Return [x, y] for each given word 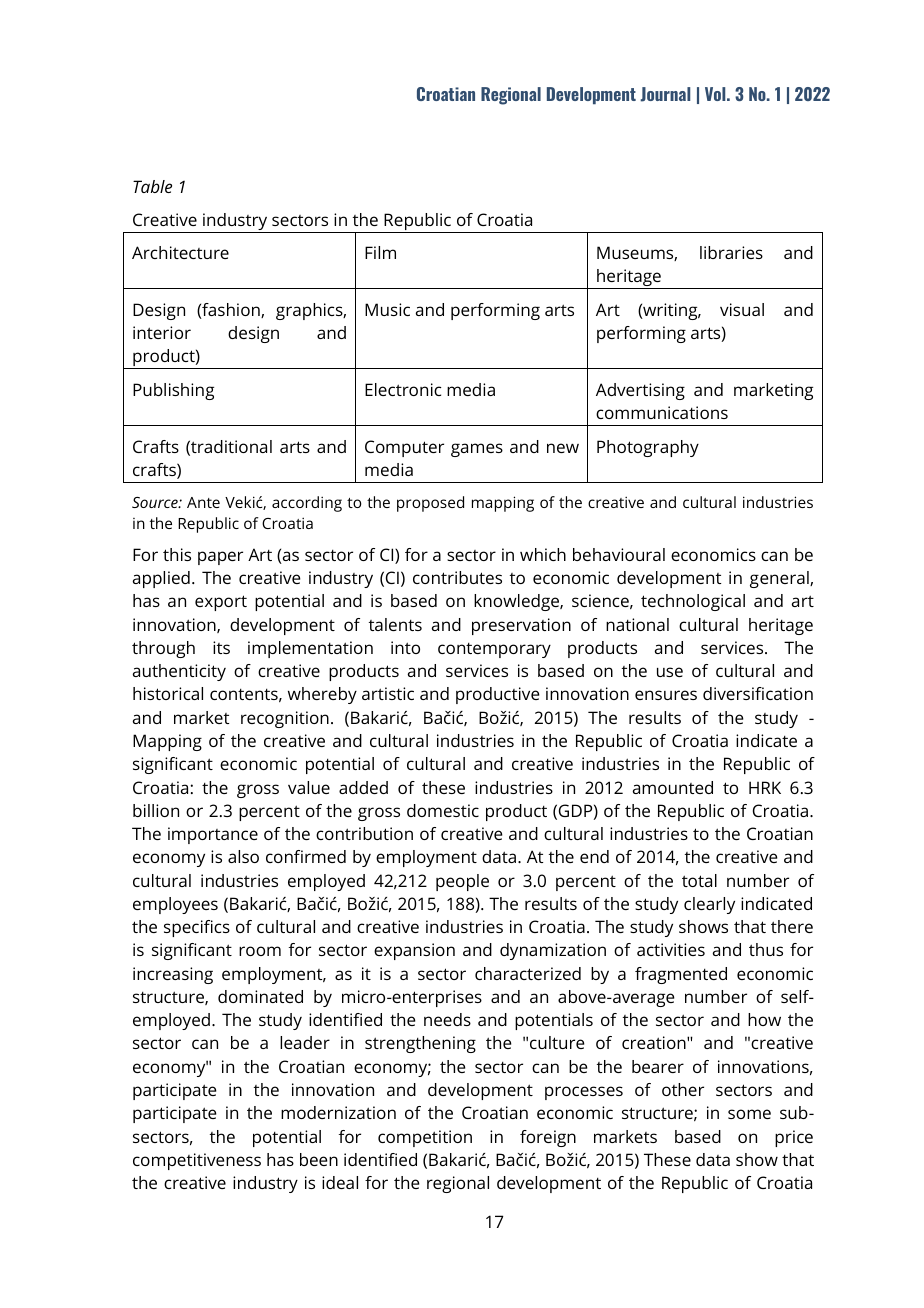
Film [380, 252]
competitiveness [197, 1161]
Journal [665, 94]
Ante [203, 502]
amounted [673, 787]
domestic [443, 810]
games [477, 450]
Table [152, 186]
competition [425, 1138]
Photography [648, 448]
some [749, 1114]
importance [213, 835]
